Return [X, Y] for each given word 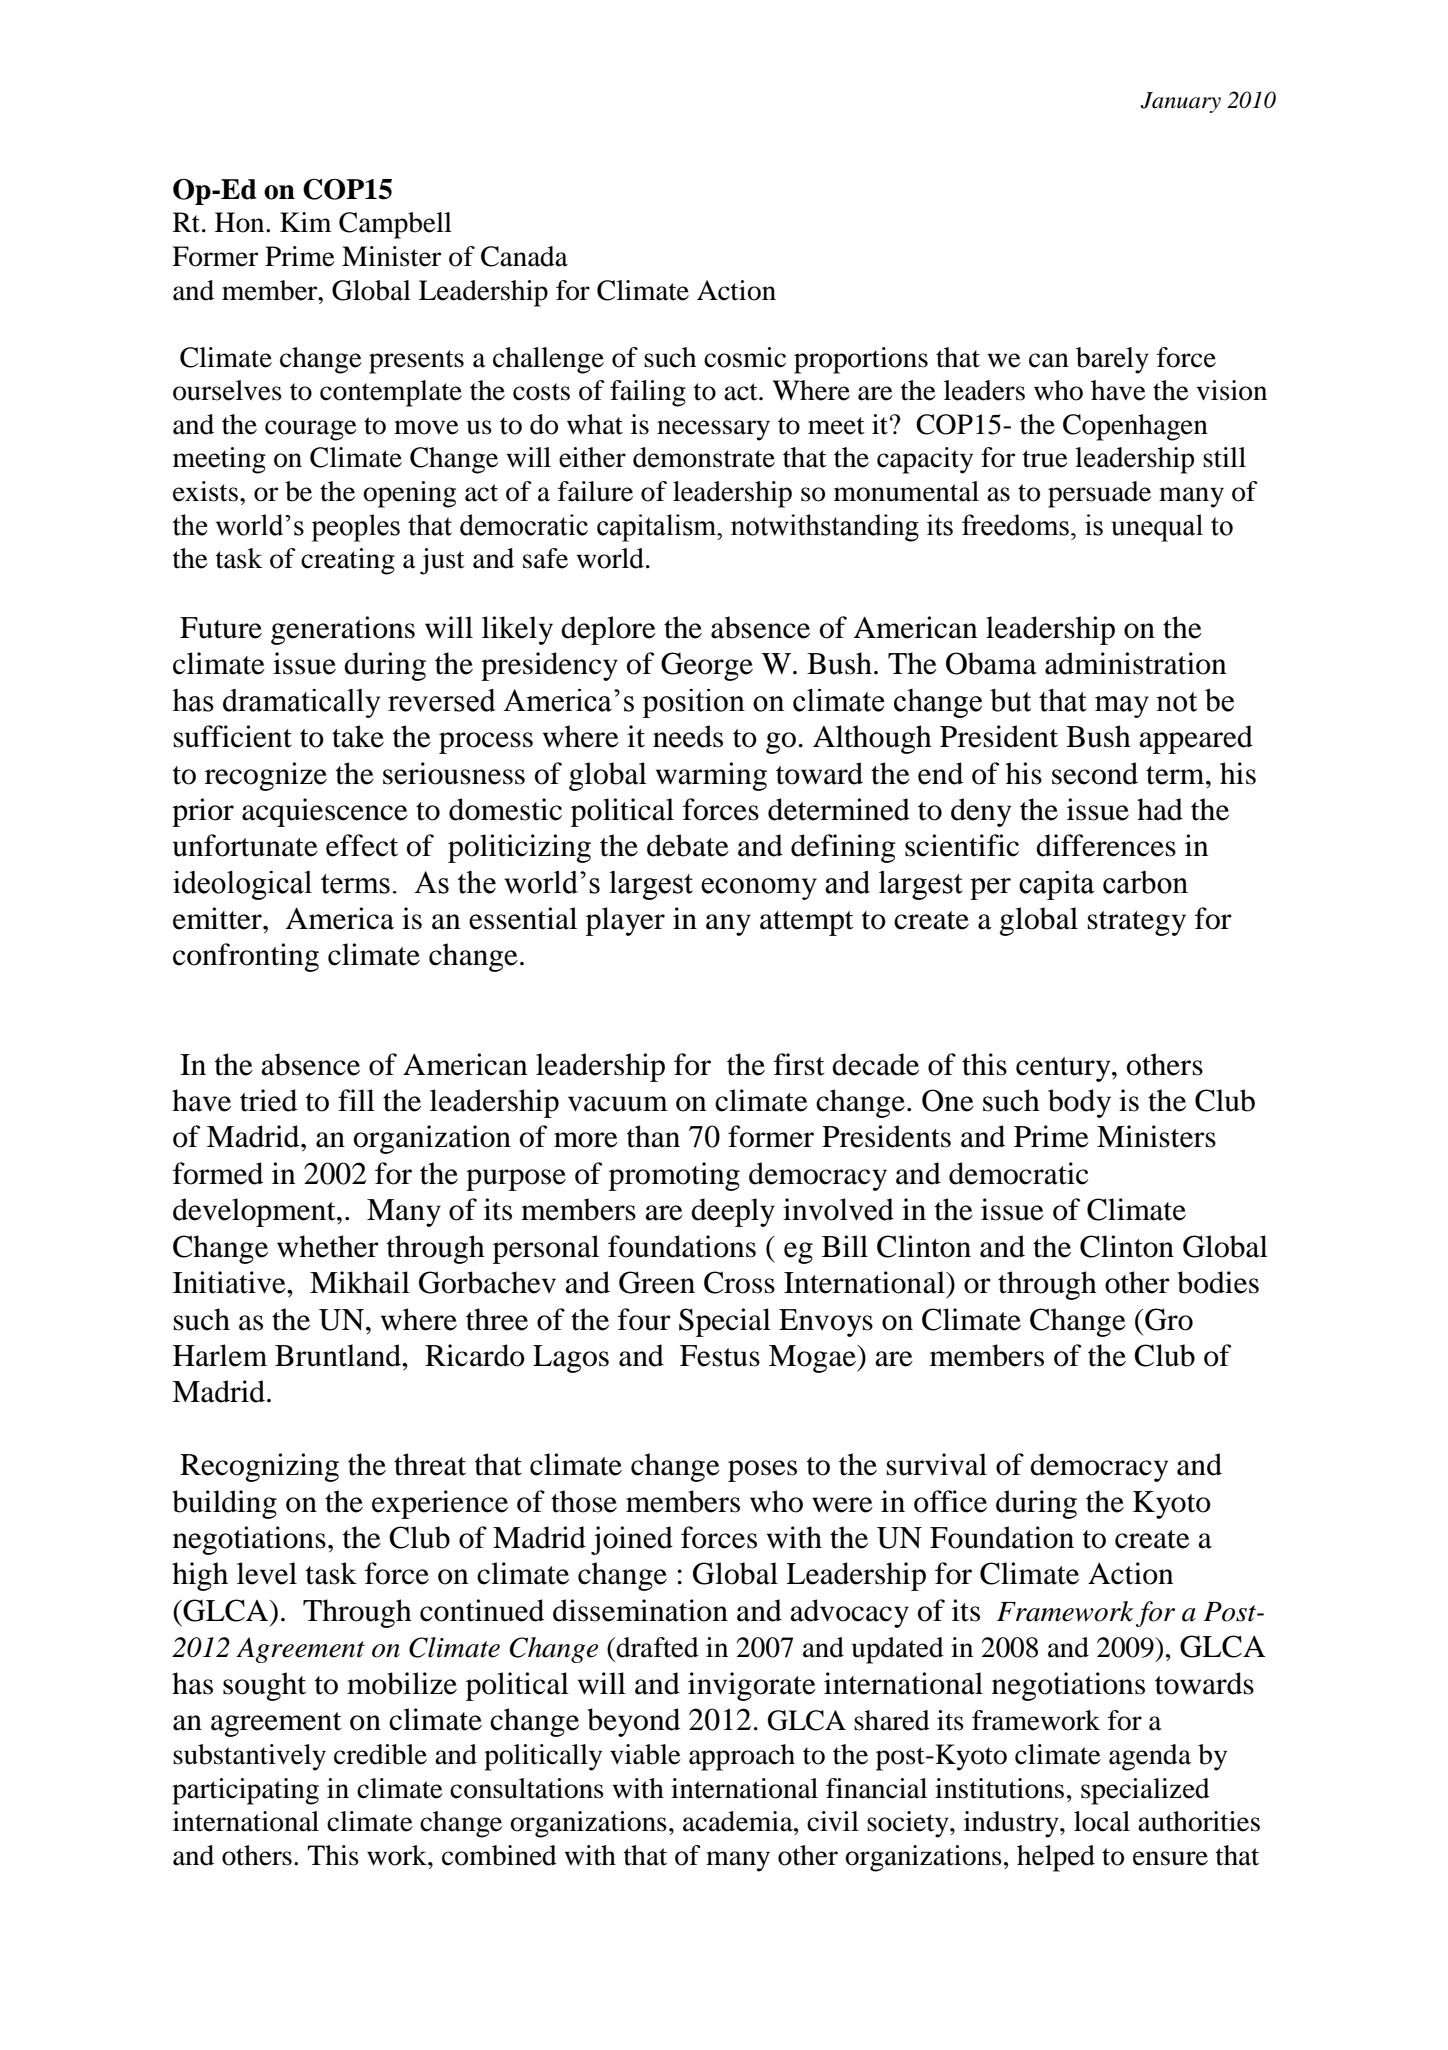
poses [762, 1471]
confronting [246, 957]
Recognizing [259, 1467]
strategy [1137, 923]
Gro [1169, 1319]
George [707, 666]
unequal [1157, 528]
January [1180, 102]
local [1102, 1821]
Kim [305, 222]
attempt [807, 923]
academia [739, 1821]
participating [245, 1791]
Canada [524, 256]
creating [348, 561]
